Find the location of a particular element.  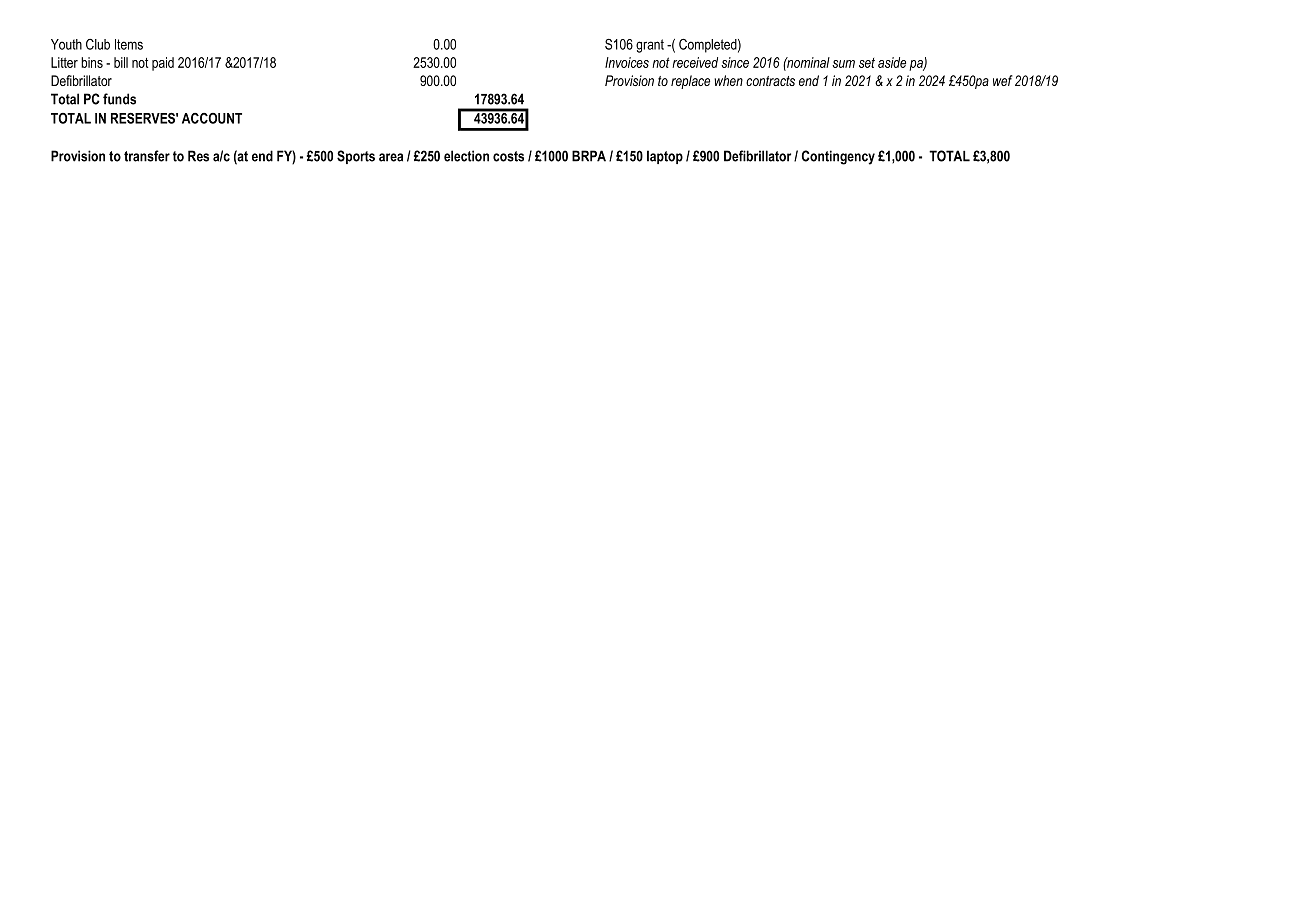

funds is located at coordinates (119, 99).
